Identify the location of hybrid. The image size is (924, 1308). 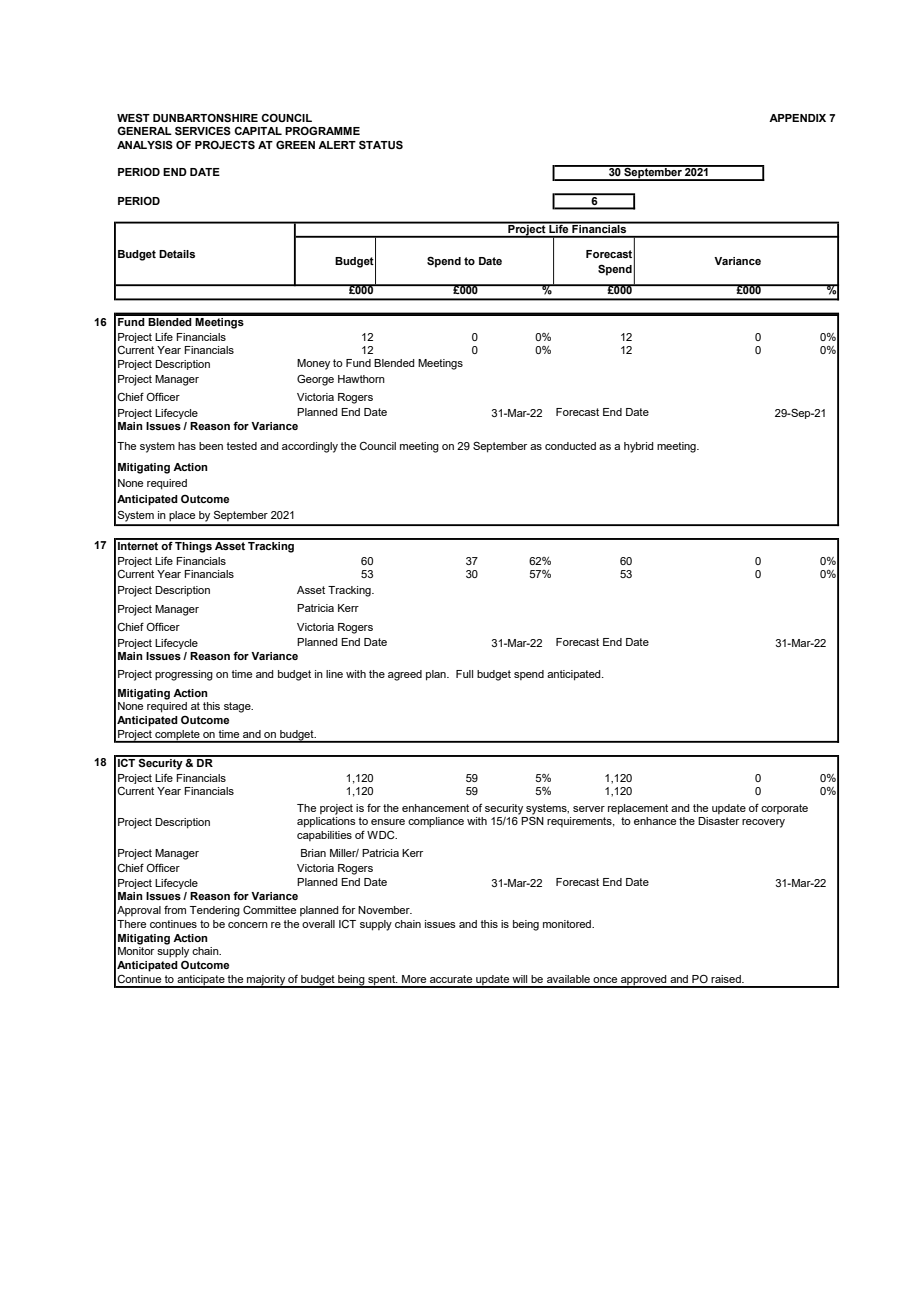
(639, 447).
